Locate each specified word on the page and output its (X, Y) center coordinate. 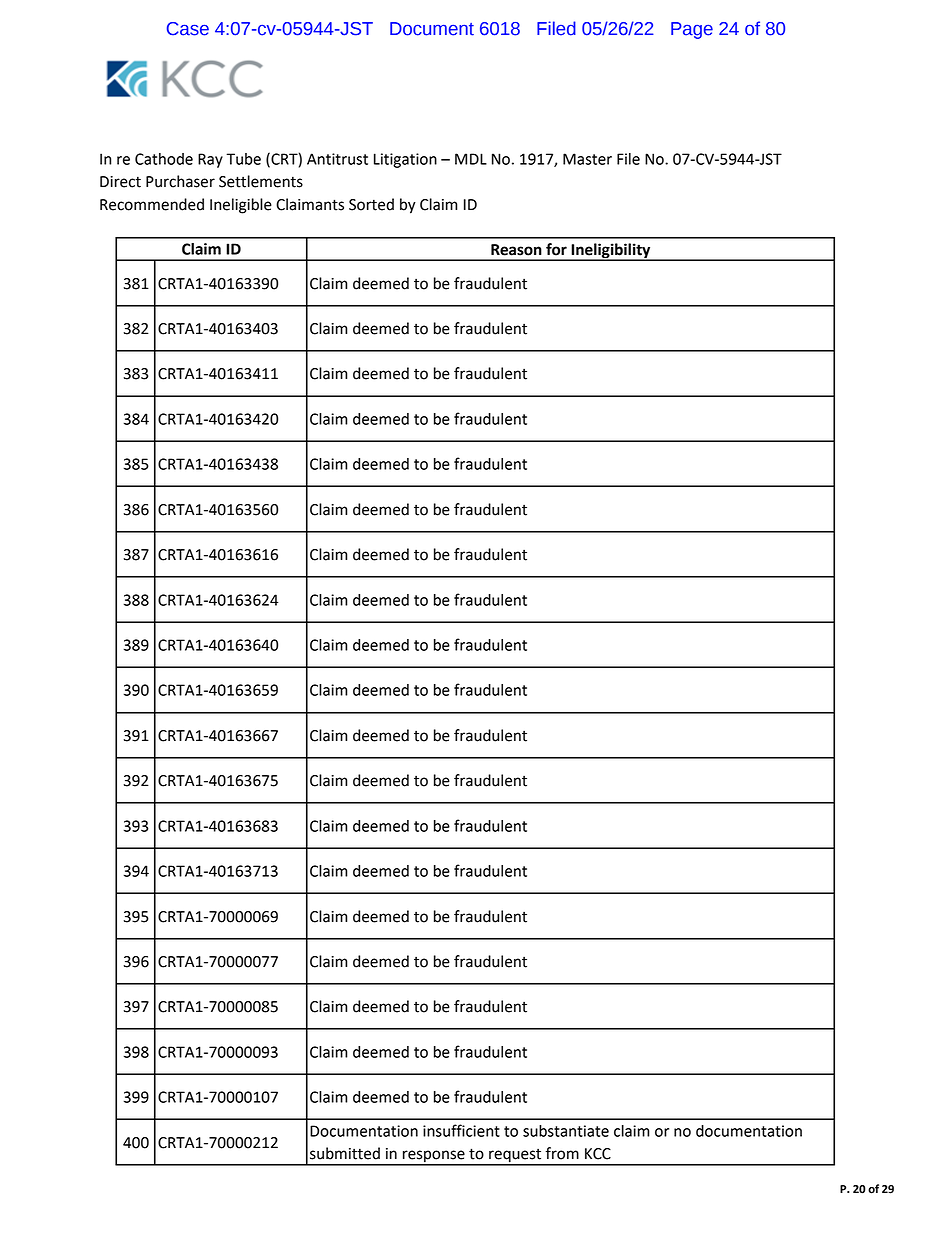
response (434, 1157)
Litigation (405, 160)
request (515, 1157)
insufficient (461, 1130)
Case (188, 29)
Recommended (152, 204)
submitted (345, 1153)
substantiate (566, 1131)
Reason (516, 250)
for (556, 249)
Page (692, 30)
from (562, 1153)
